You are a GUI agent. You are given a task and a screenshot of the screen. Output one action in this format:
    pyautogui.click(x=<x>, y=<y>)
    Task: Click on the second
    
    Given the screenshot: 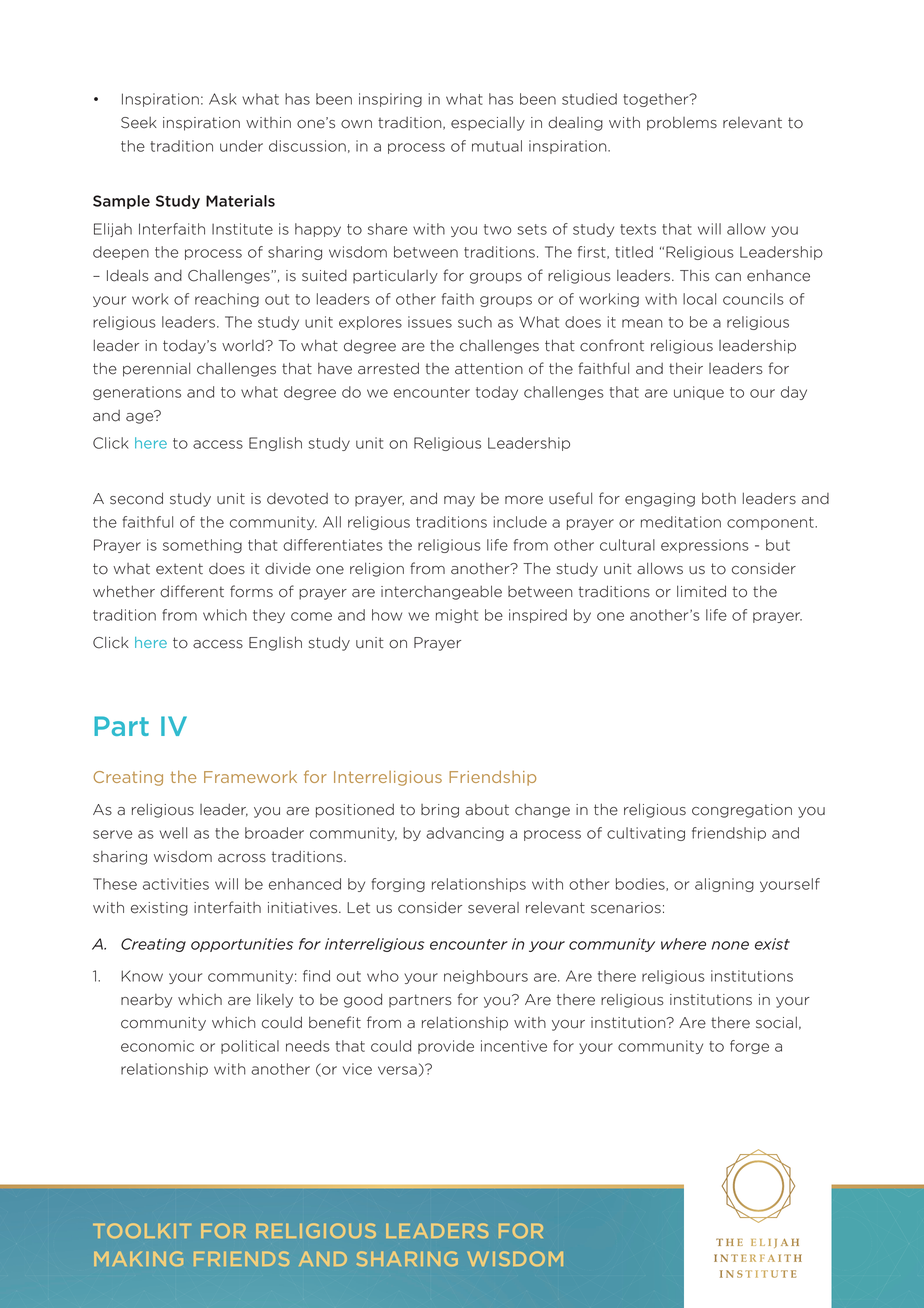 What is the action you would take?
    pyautogui.click(x=136, y=498)
